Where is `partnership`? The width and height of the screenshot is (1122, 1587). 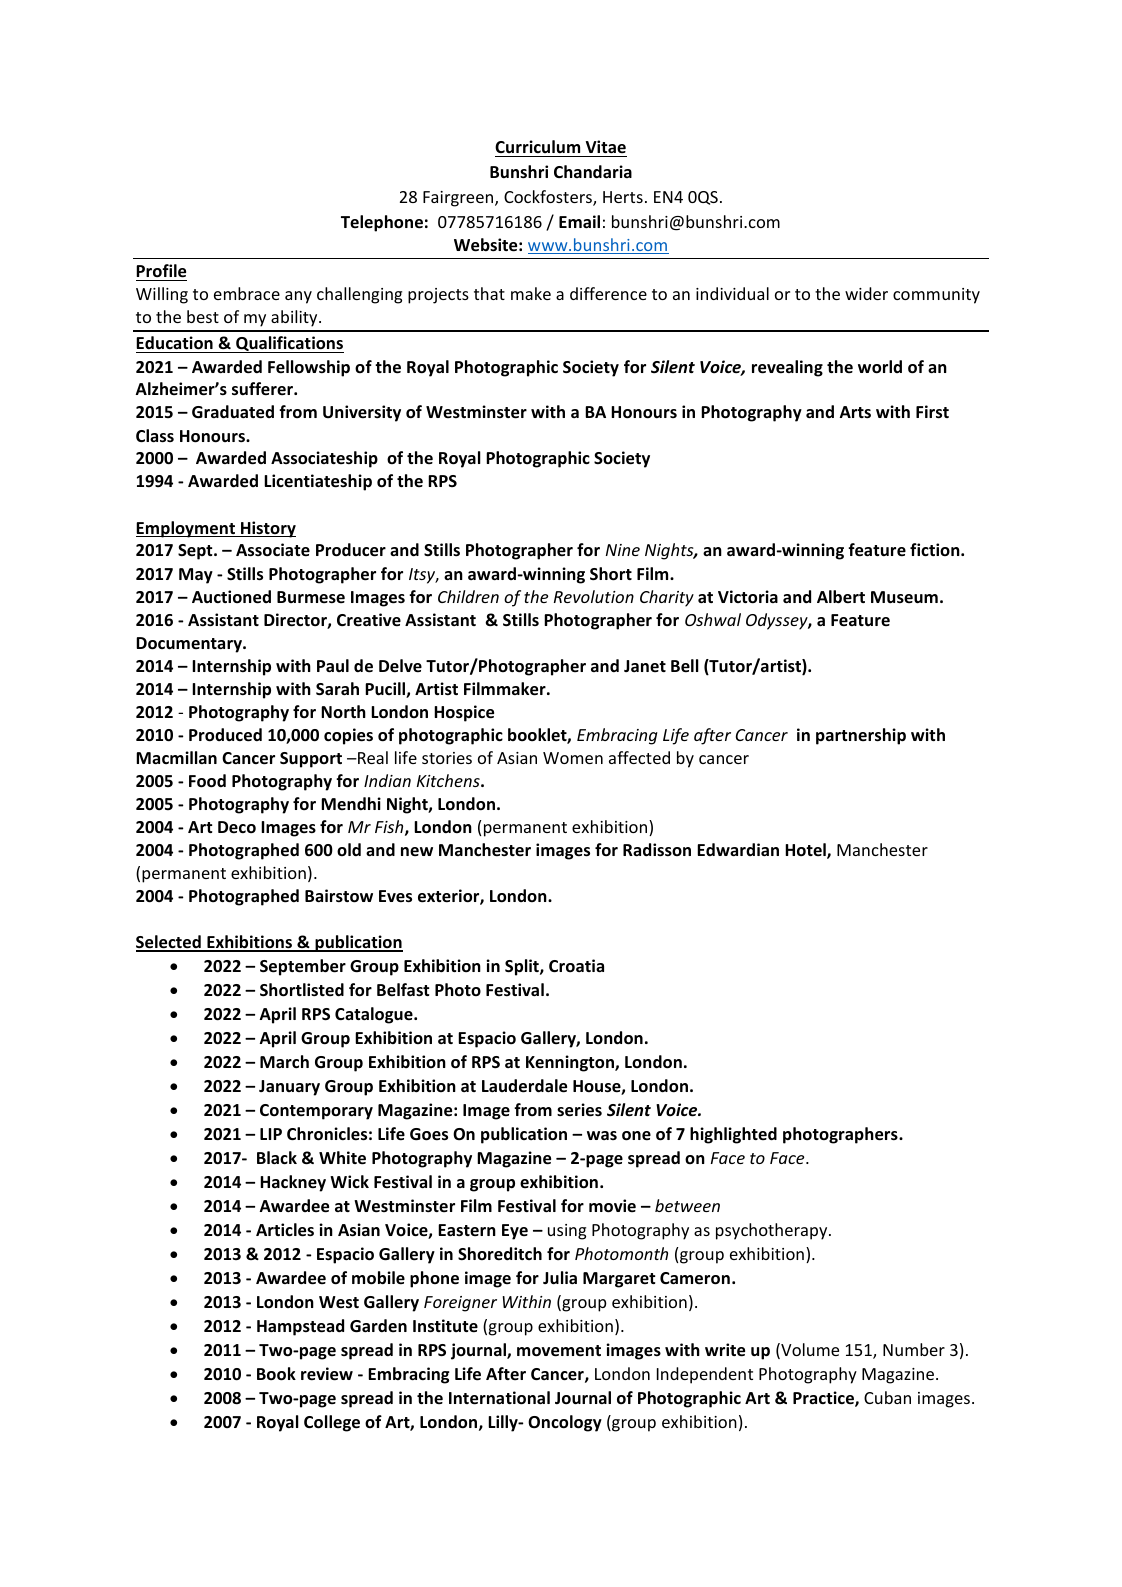
partnership is located at coordinates (861, 736).
